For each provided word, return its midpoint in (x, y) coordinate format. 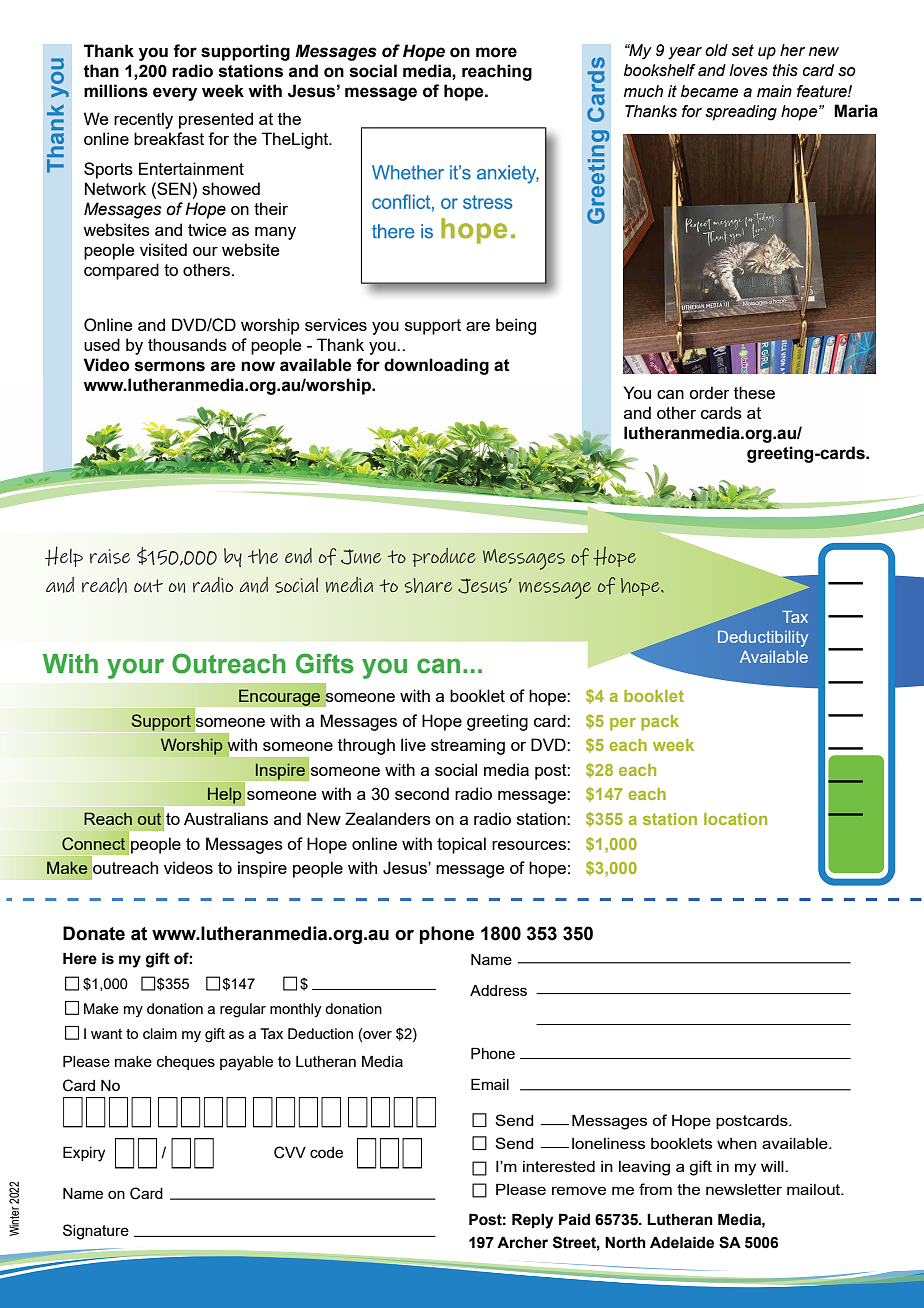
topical (461, 845)
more (496, 52)
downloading (436, 366)
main (774, 91)
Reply (533, 1221)
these (754, 392)
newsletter (744, 1189)
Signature (96, 1232)
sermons (170, 366)
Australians (226, 818)
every (175, 94)
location (735, 819)
